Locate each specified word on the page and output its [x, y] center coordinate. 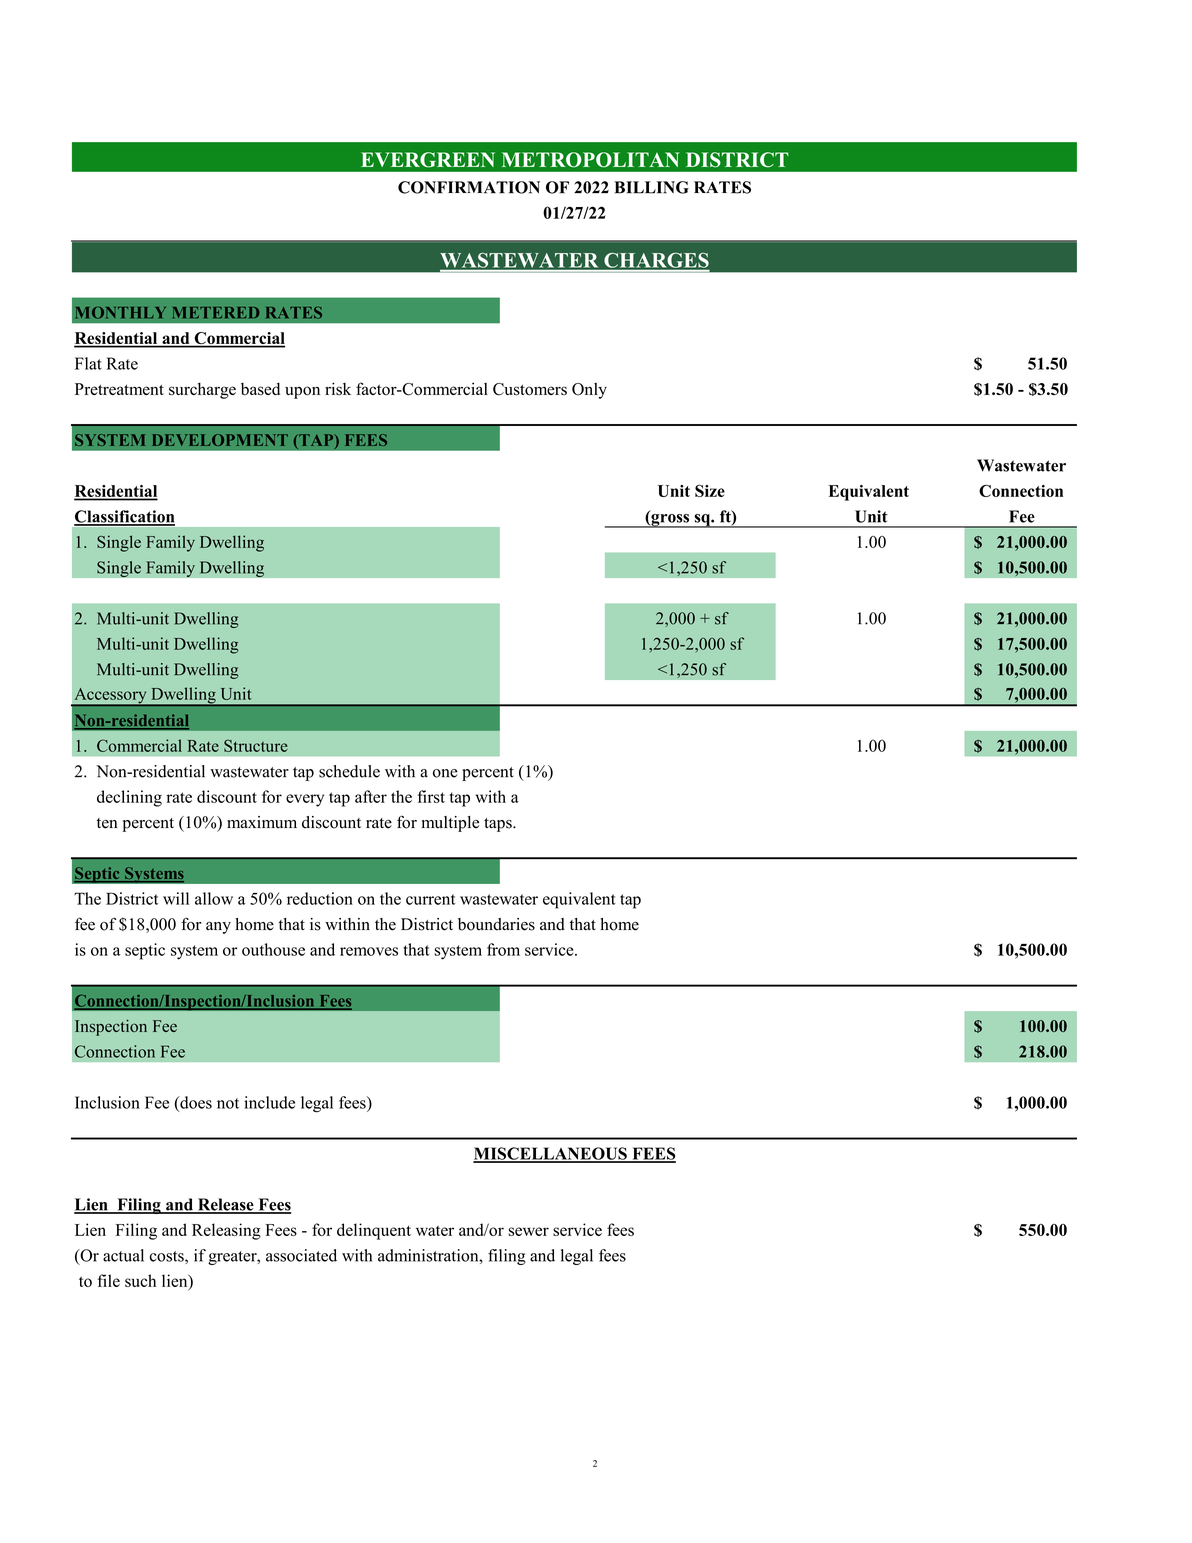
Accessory [110, 697]
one [445, 773]
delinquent [374, 1231]
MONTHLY [121, 313]
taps [499, 825]
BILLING [651, 187]
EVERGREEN [428, 160]
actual [123, 1255]
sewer [528, 1231]
